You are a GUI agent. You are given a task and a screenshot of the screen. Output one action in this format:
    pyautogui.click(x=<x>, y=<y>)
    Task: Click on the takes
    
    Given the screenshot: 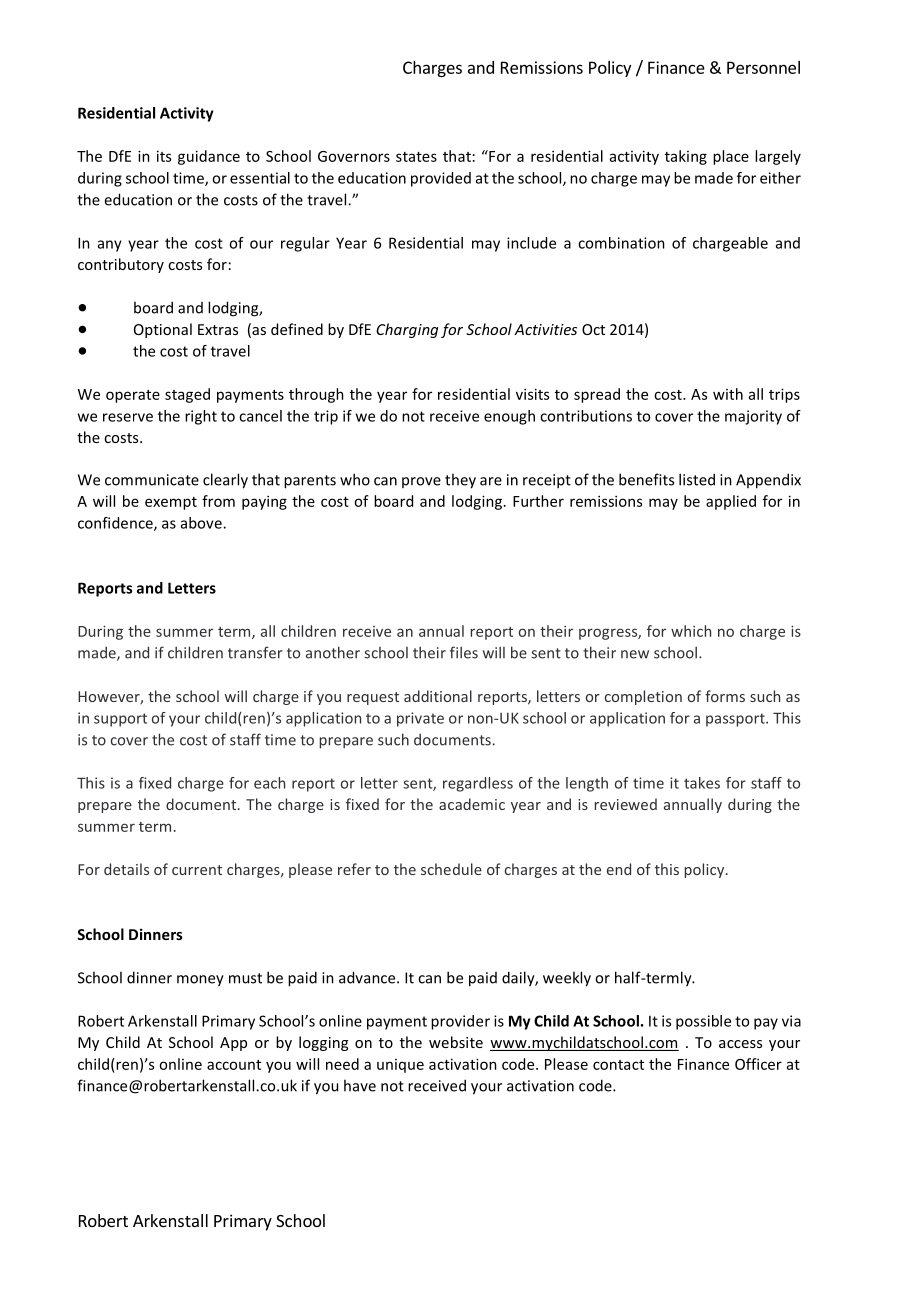 What is the action you would take?
    pyautogui.click(x=702, y=783)
